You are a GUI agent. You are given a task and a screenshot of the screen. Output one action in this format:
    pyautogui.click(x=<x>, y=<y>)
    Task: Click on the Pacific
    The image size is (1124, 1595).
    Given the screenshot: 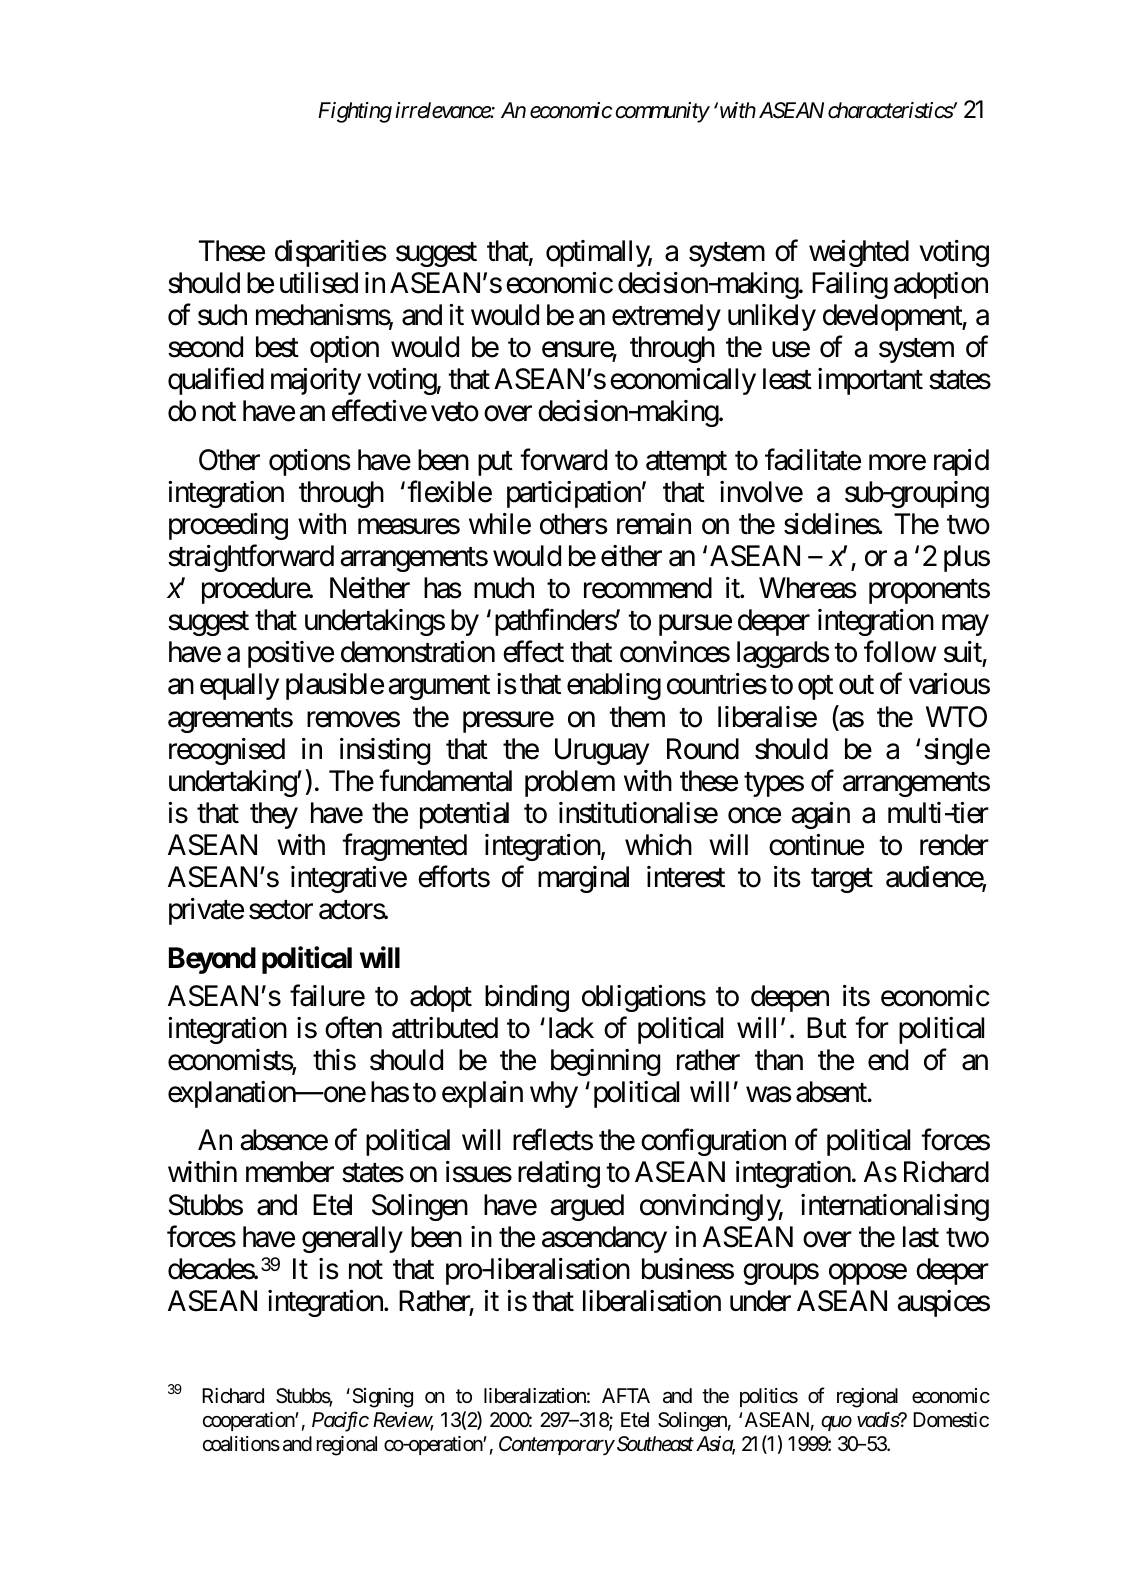 What is the action you would take?
    pyautogui.click(x=340, y=1421)
